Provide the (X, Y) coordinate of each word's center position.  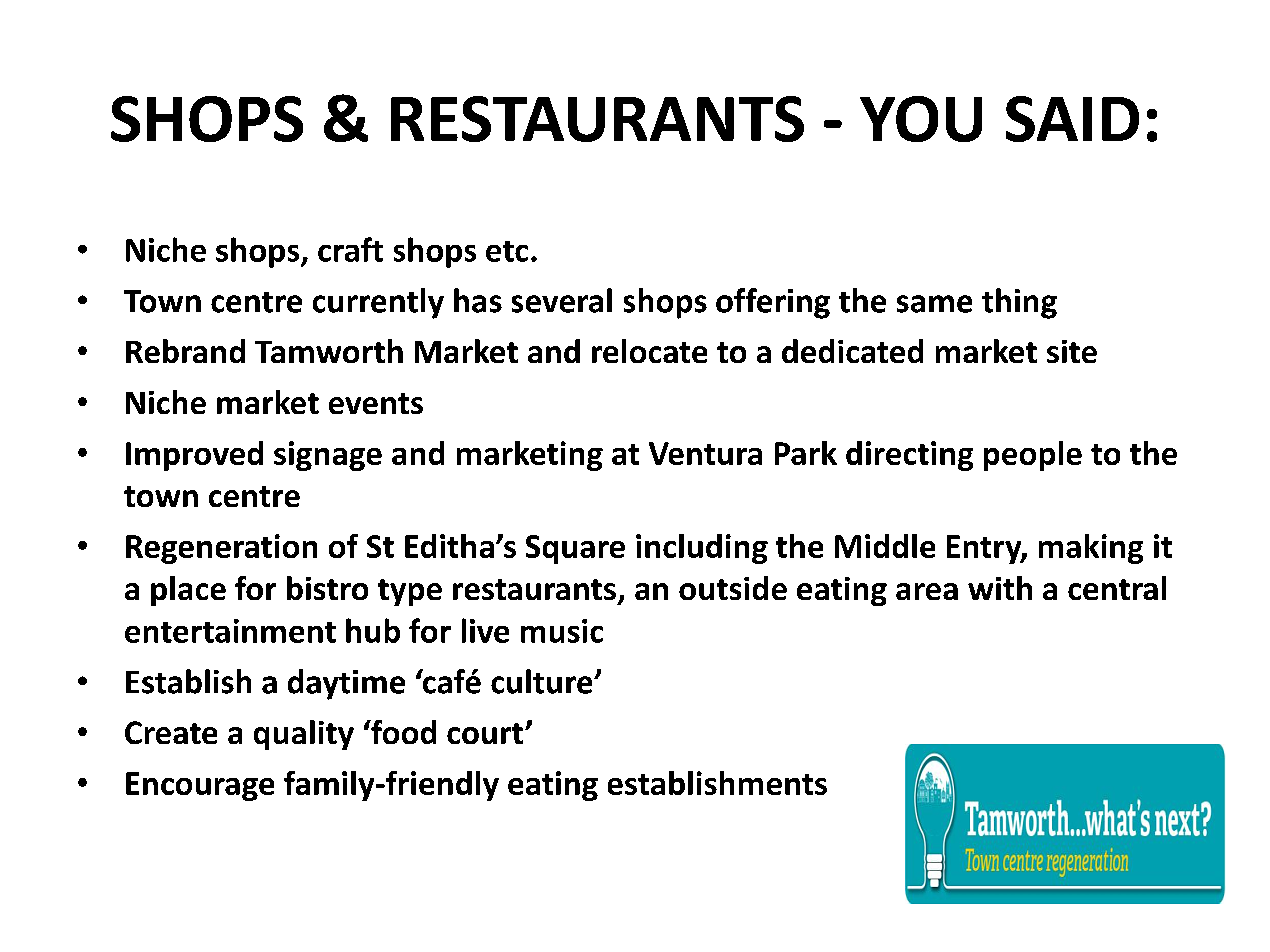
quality (304, 735)
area (927, 591)
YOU (921, 119)
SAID (1072, 119)
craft (350, 249)
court (485, 733)
